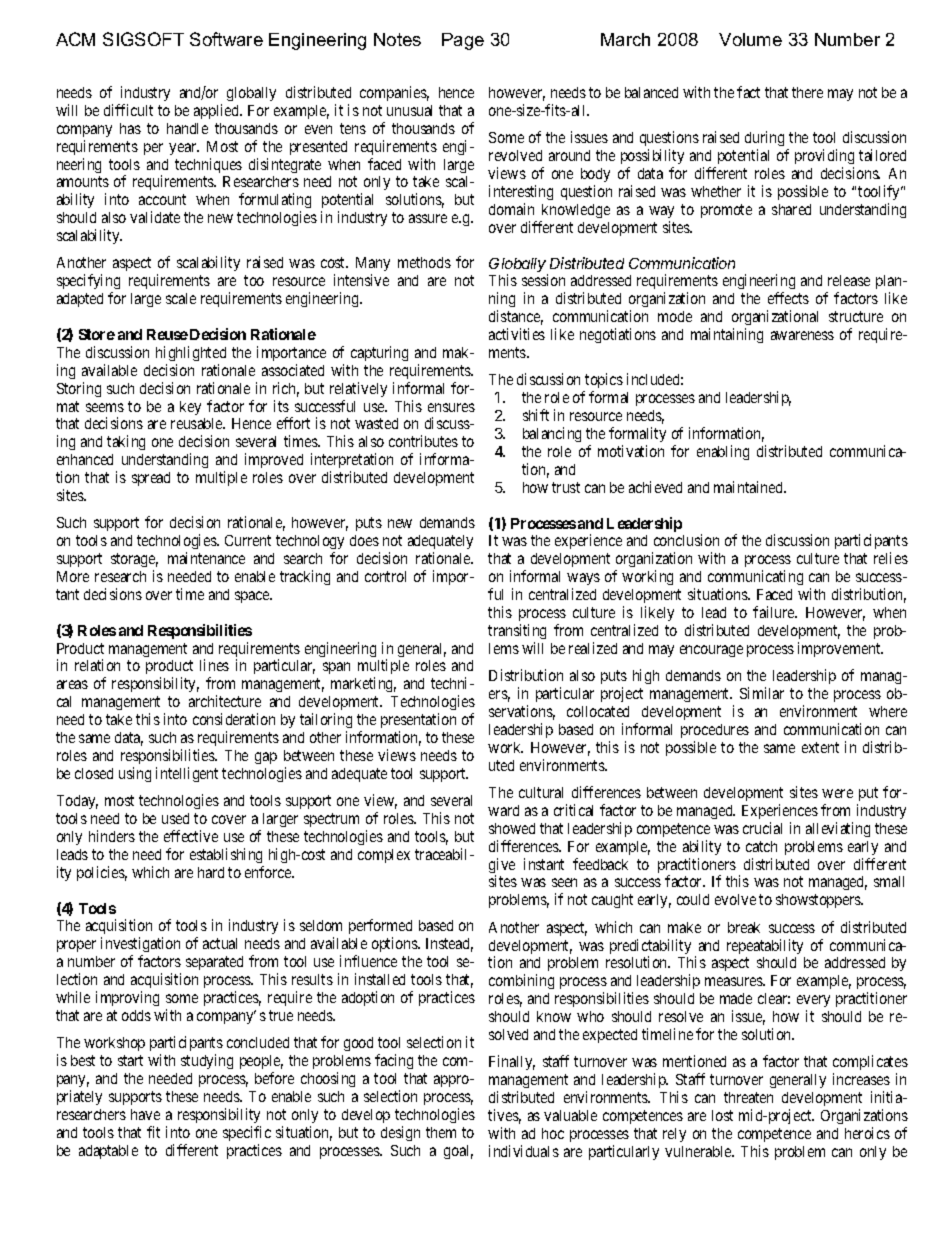 The height and width of the page is (1233, 952). Describe the element at coordinates (463, 41) in the page. I see `Page` at that location.
